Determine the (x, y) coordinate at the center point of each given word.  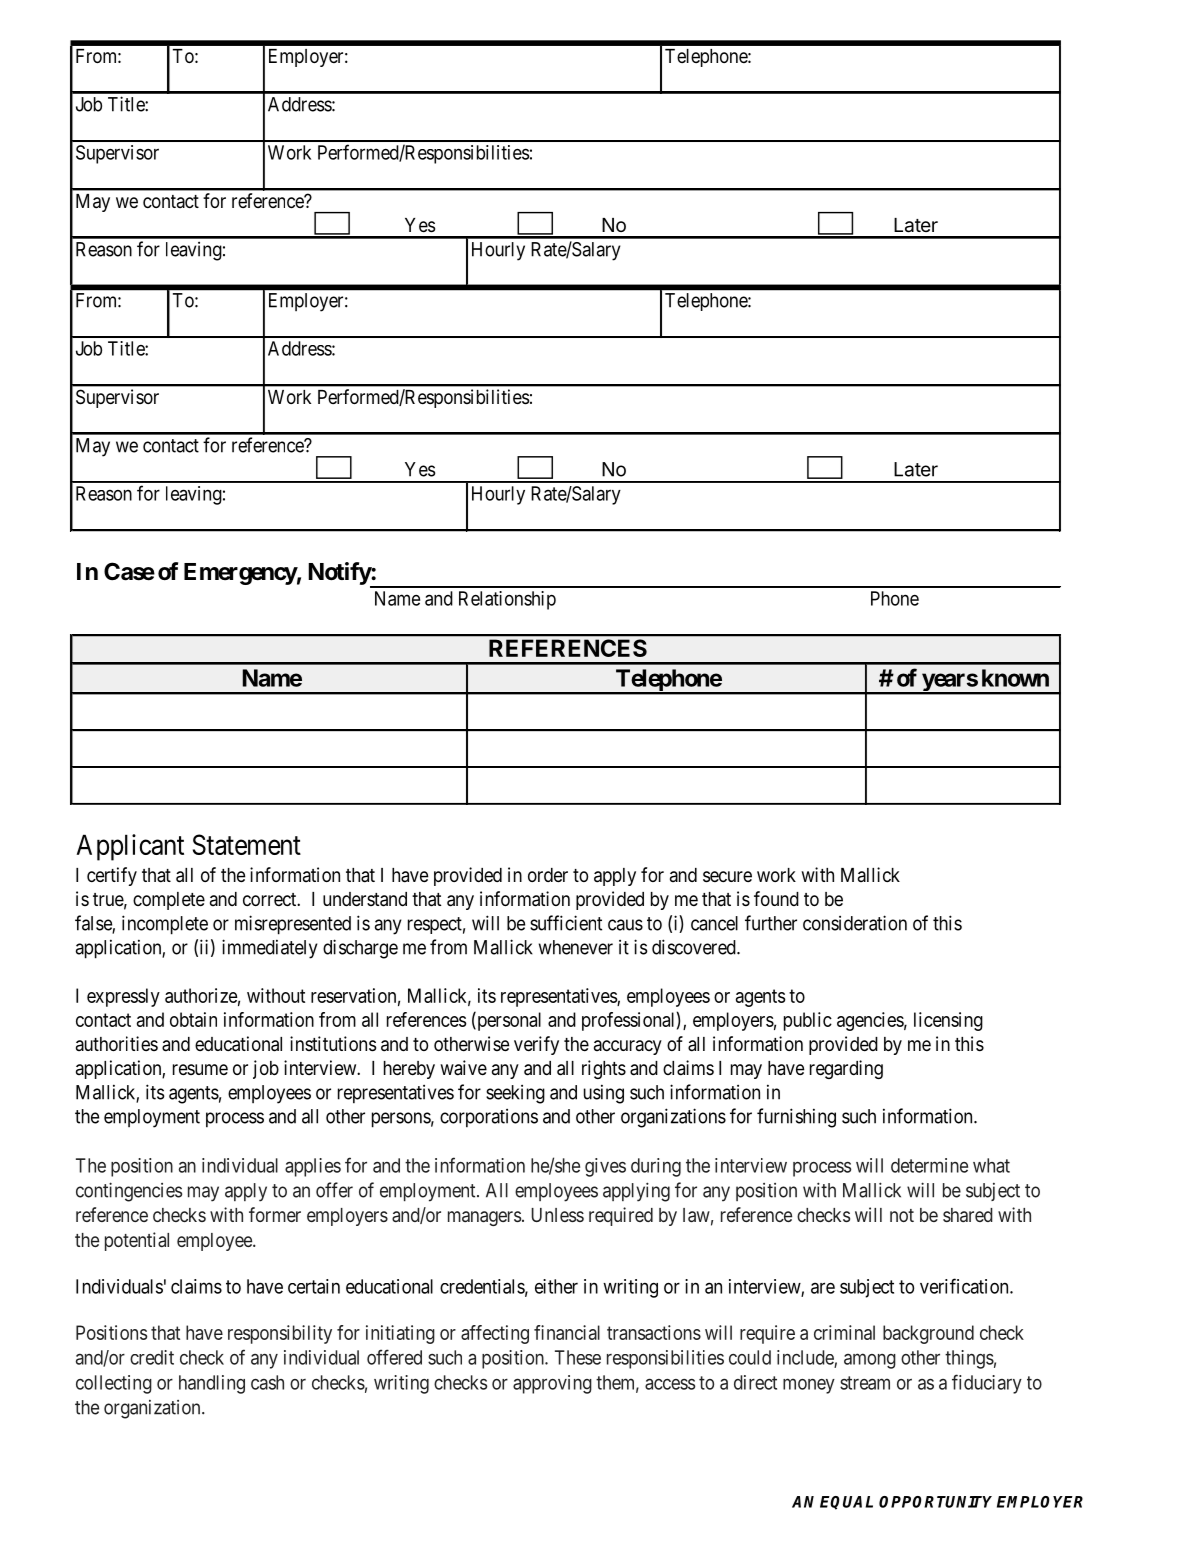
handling (212, 1384)
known (1015, 678)
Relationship (507, 600)
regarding (846, 1069)
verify (536, 1045)
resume (200, 1069)
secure (727, 877)
